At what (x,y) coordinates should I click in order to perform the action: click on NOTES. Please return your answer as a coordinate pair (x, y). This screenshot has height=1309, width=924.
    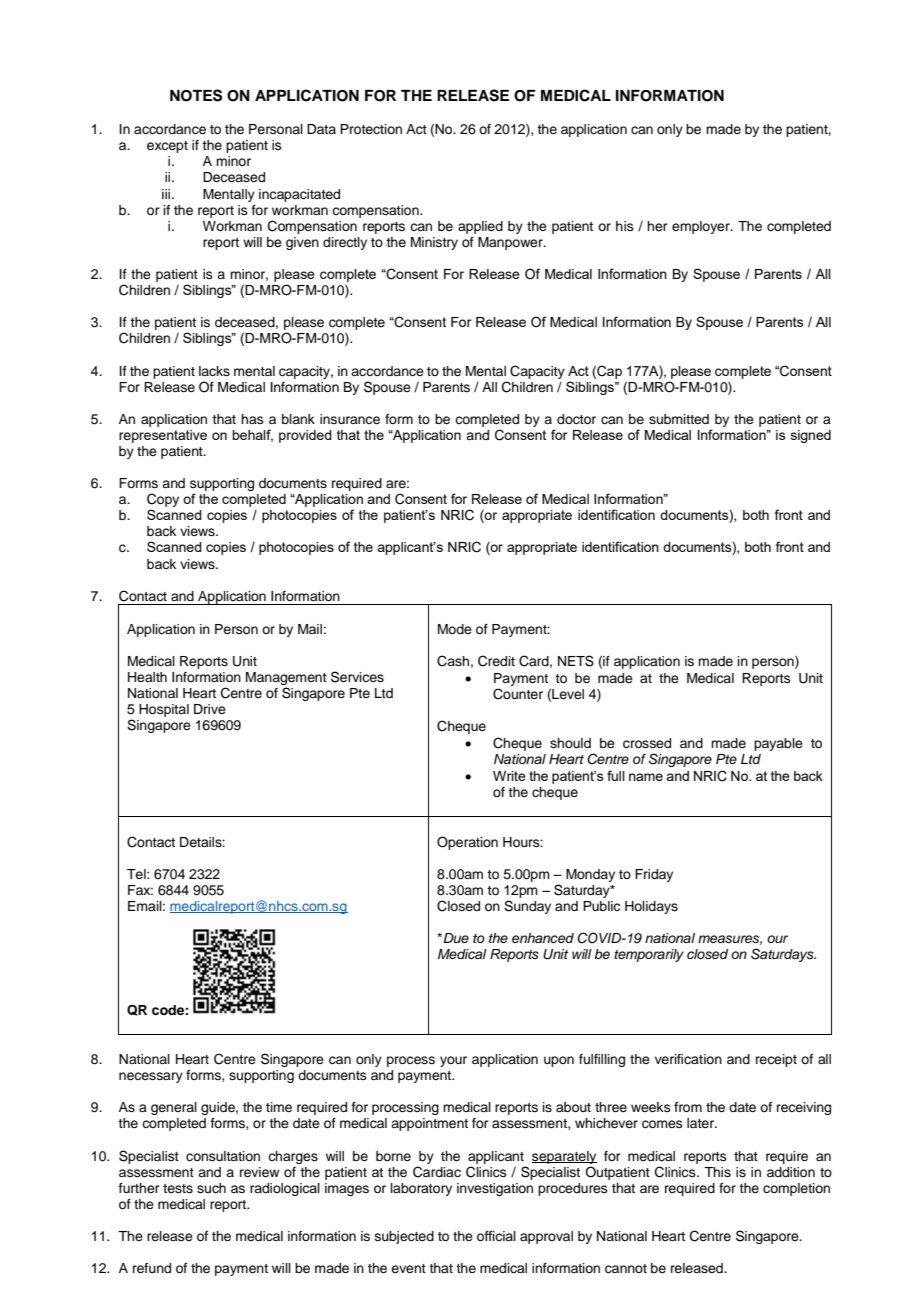
    Looking at the image, I should click on (196, 95).
